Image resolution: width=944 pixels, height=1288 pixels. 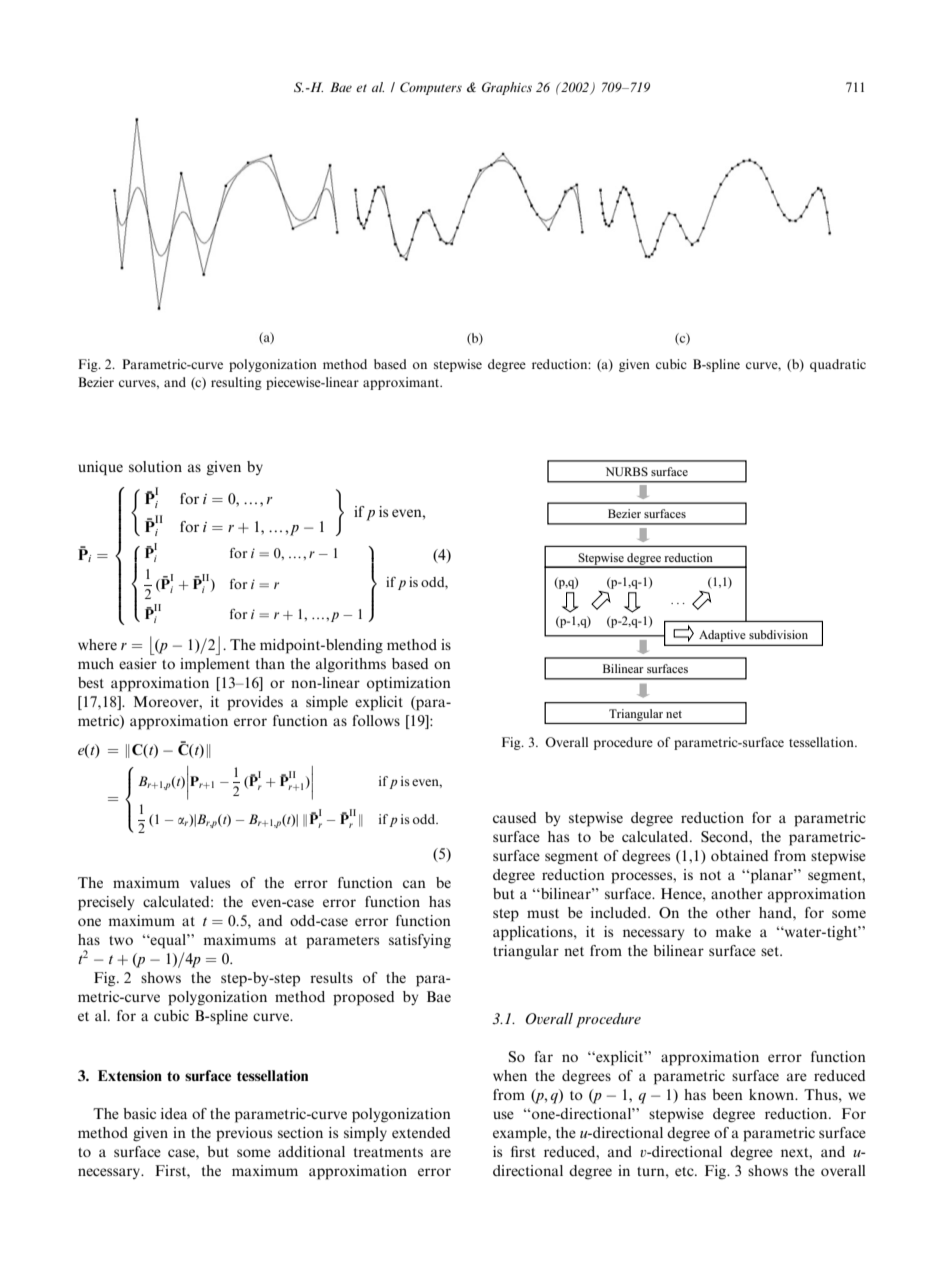 What do you see at coordinates (174, 1113) in the screenshot?
I see `idea` at bounding box center [174, 1113].
